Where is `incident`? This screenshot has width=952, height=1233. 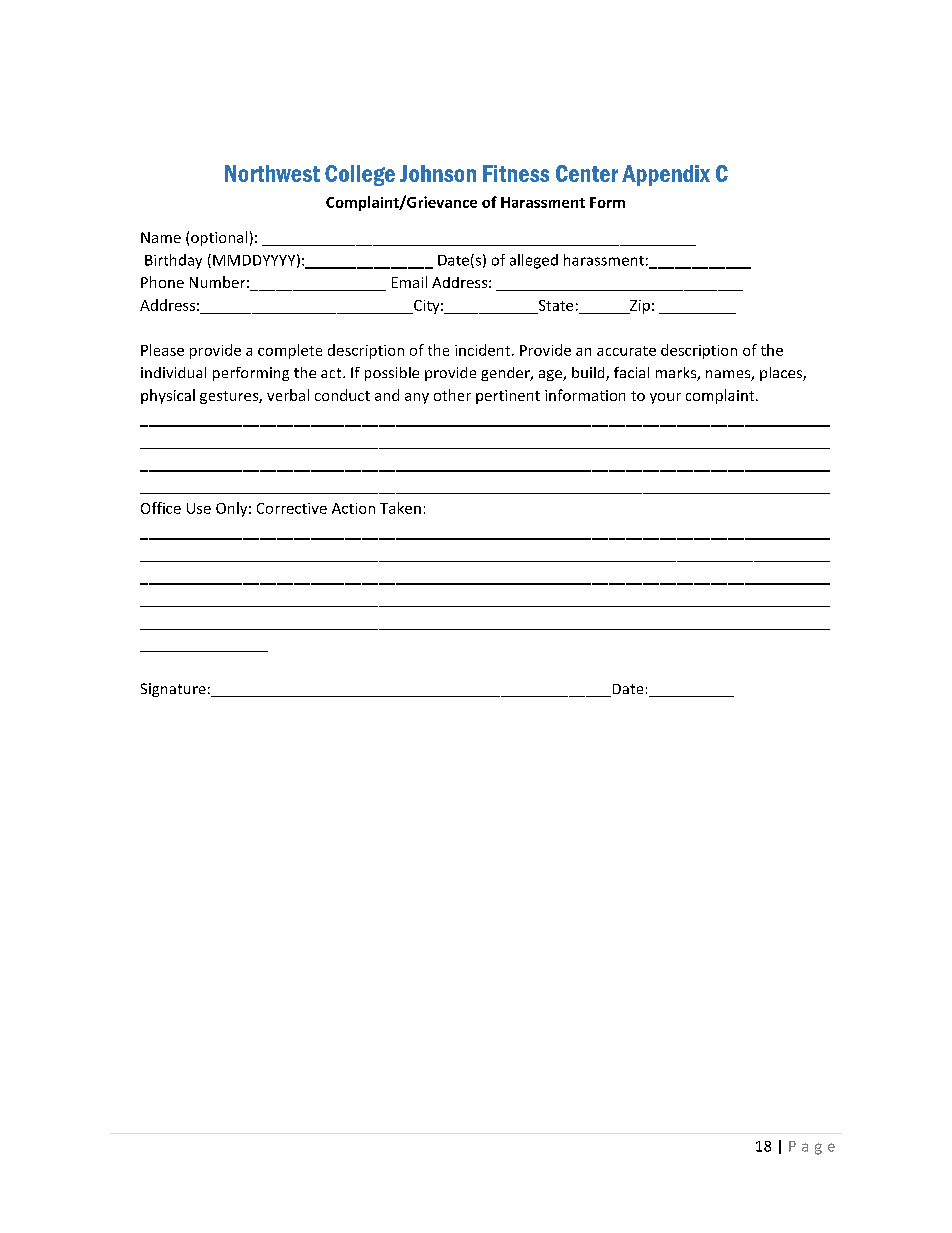 incident is located at coordinates (484, 350).
